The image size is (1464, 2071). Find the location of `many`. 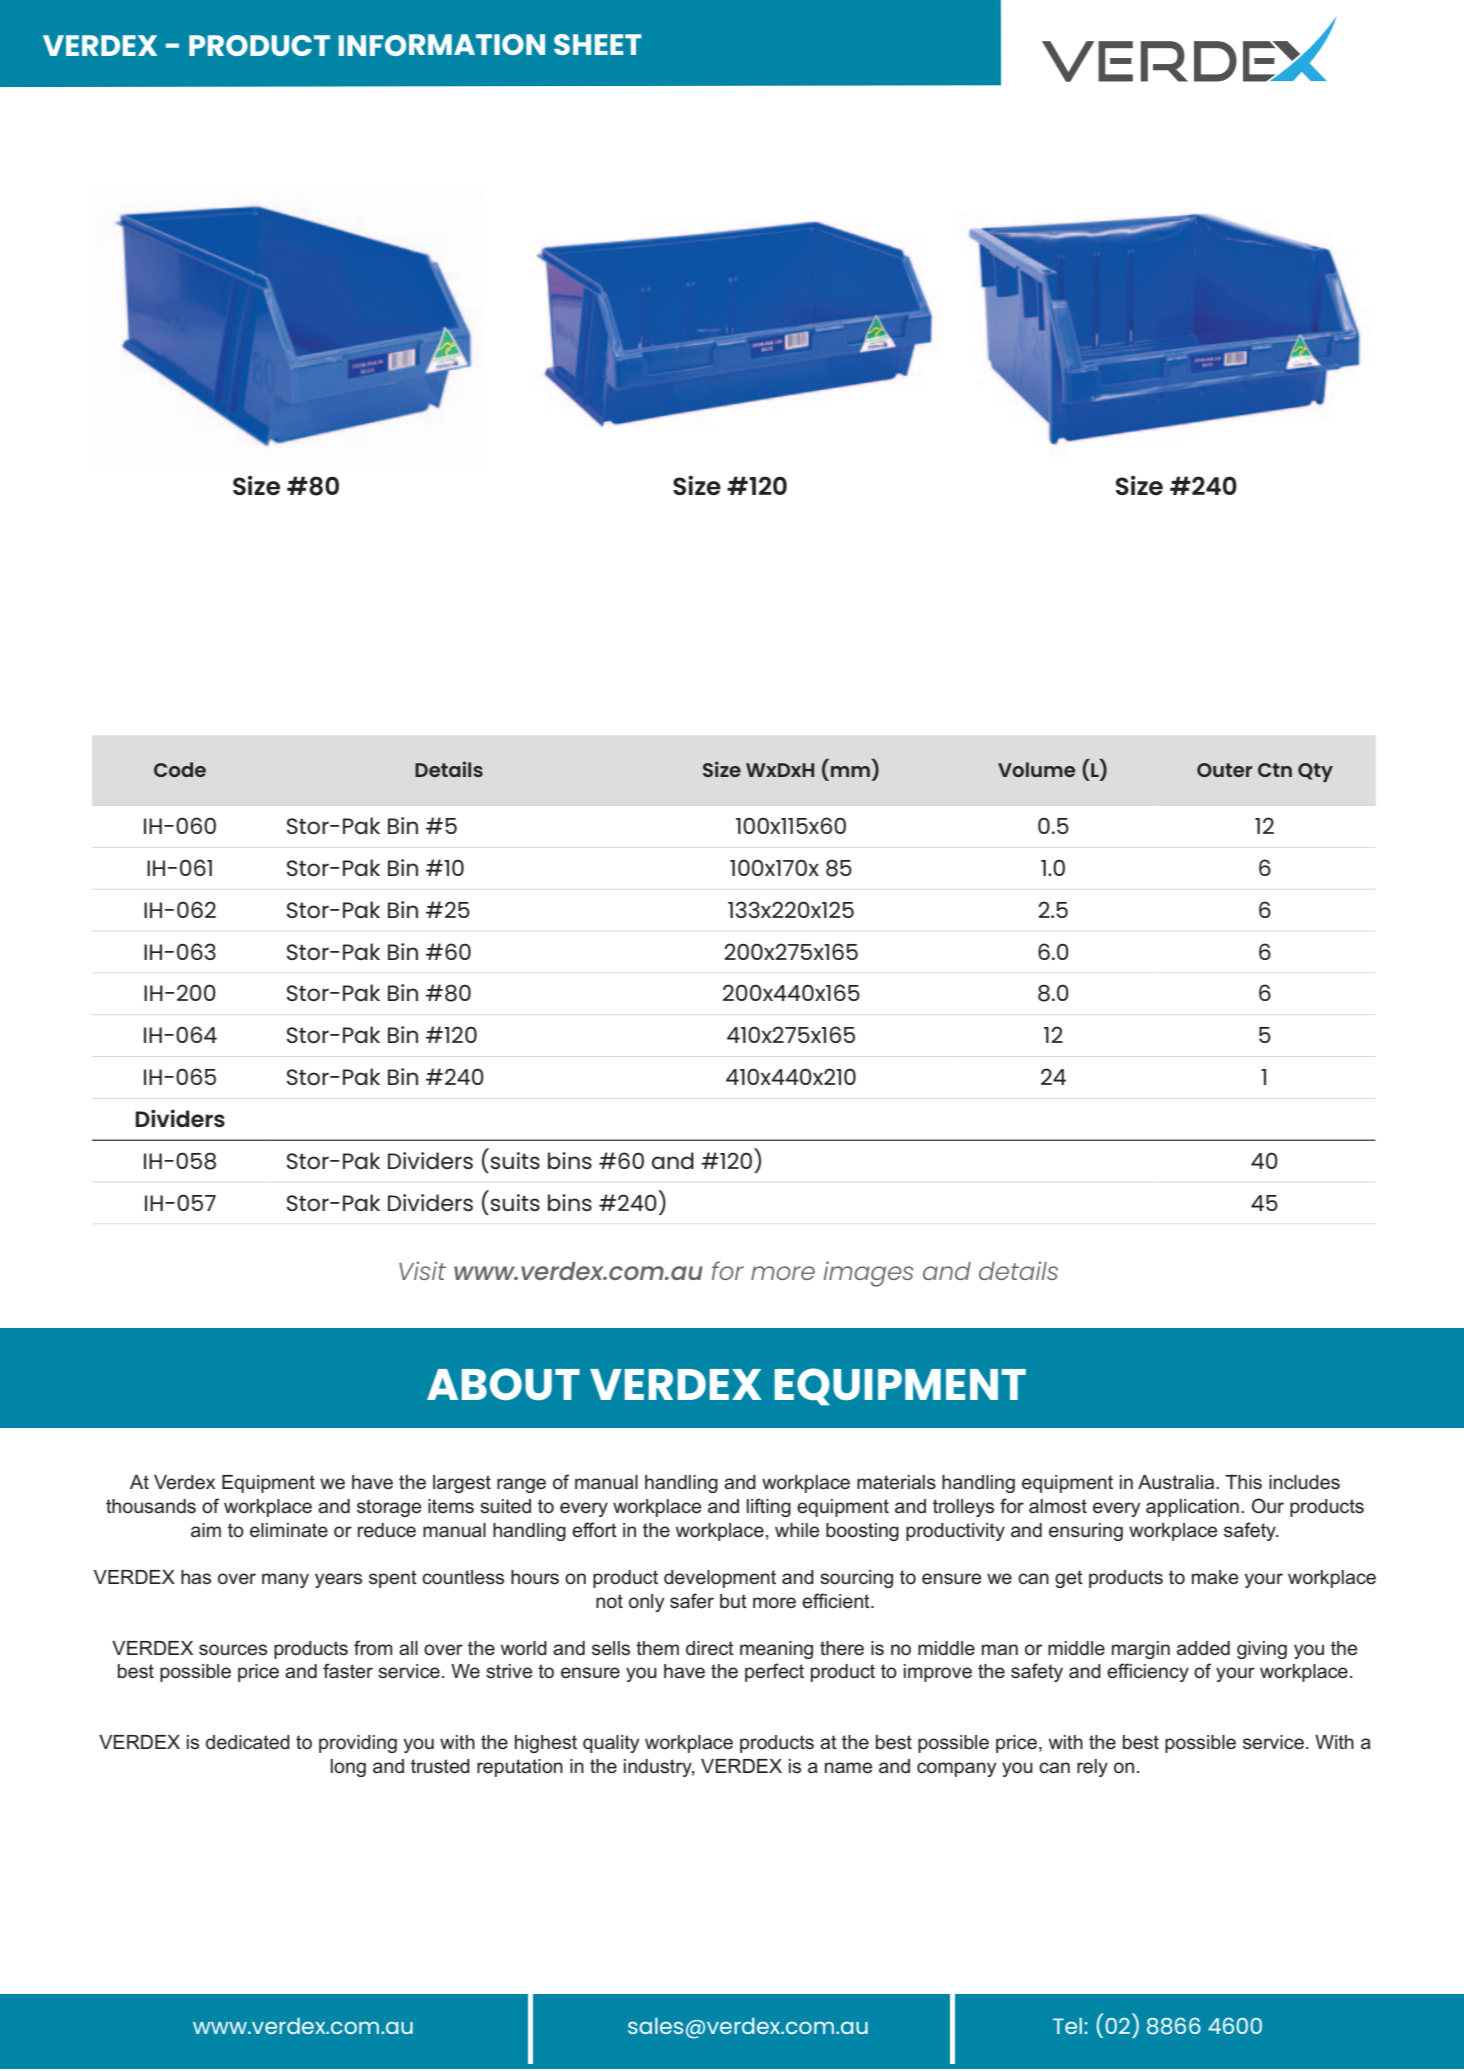

many is located at coordinates (285, 1580).
